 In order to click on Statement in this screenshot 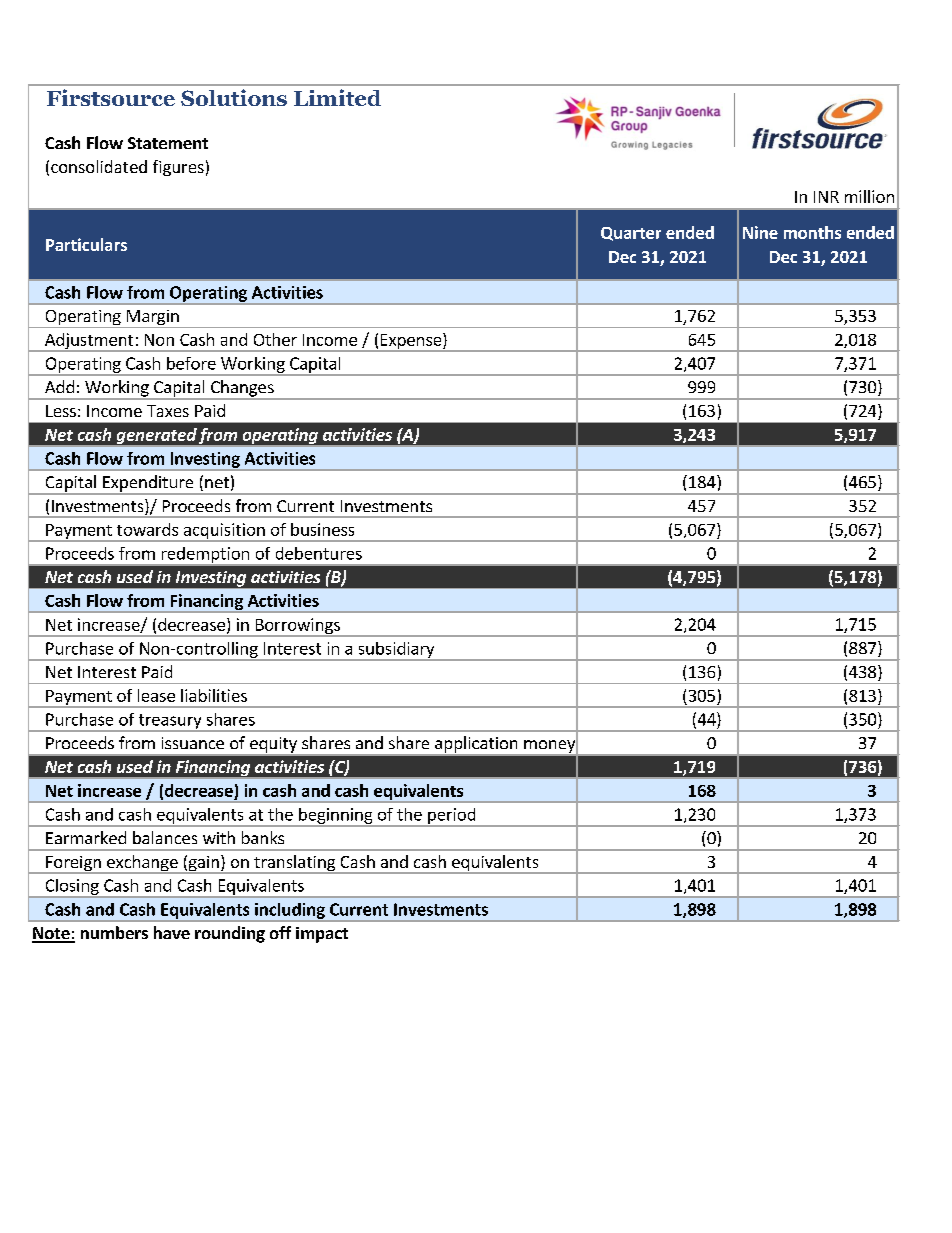, I will do `click(168, 143)`.
